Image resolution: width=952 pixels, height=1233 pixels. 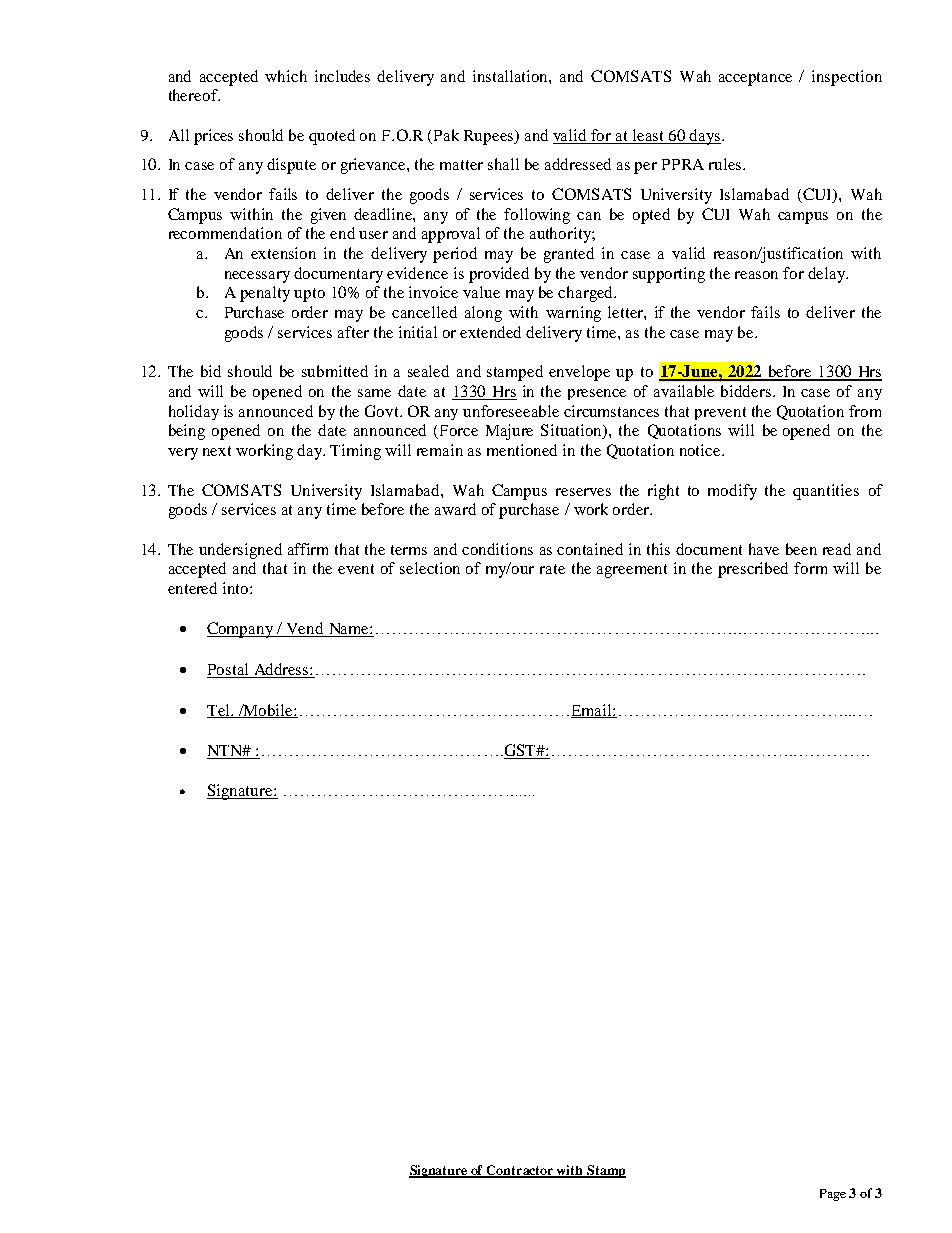 What do you see at coordinates (755, 79) in the image?
I see `acceptance` at bounding box center [755, 79].
